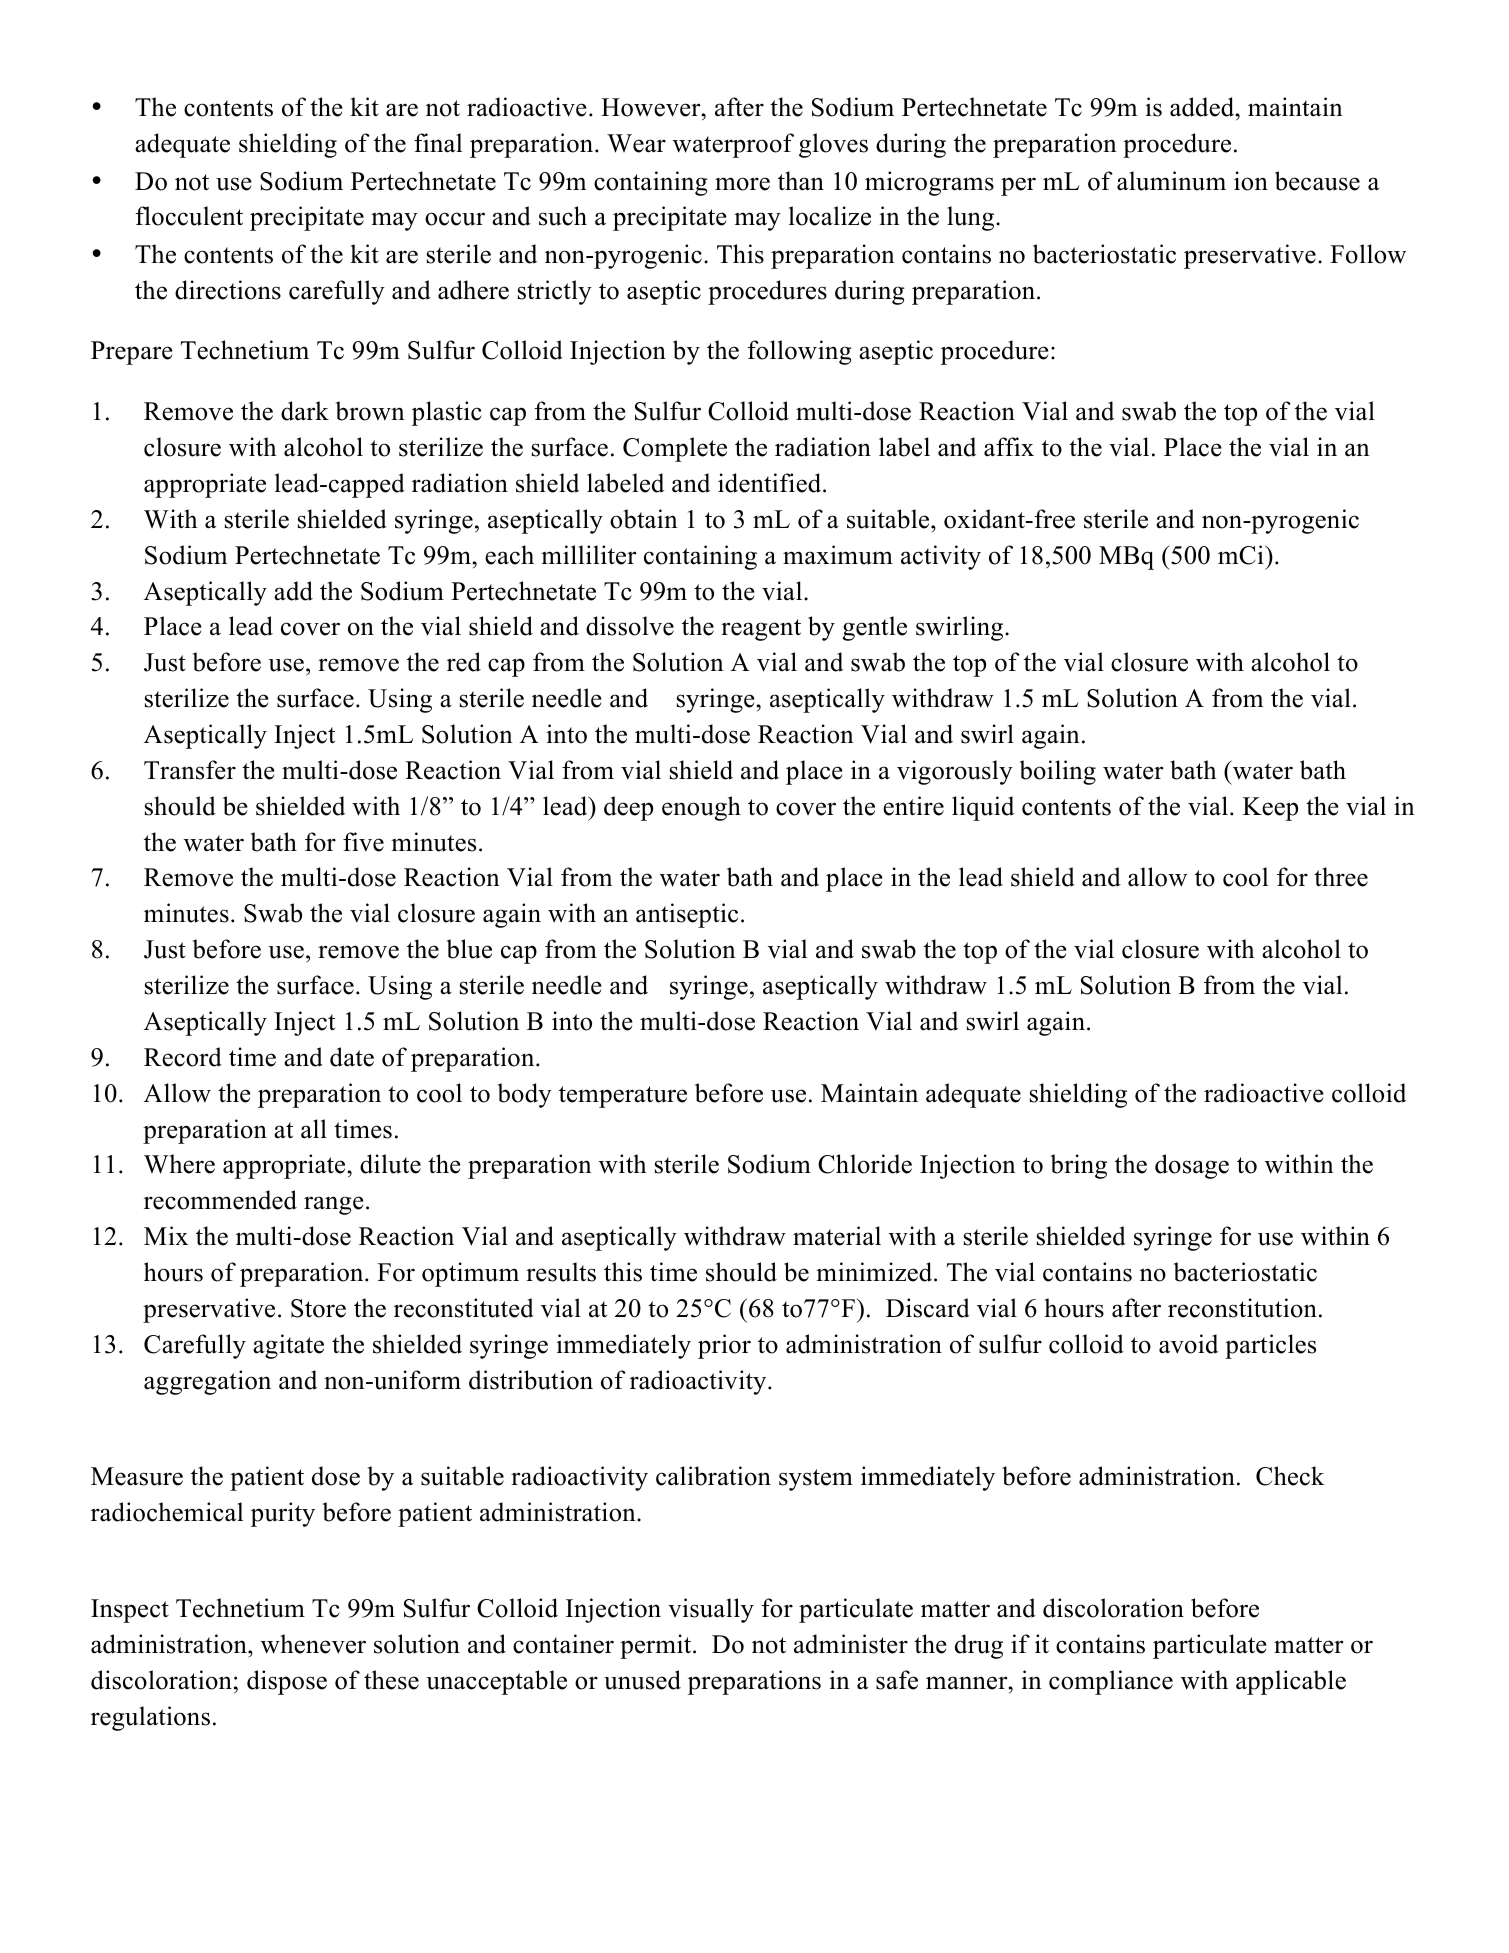  Describe the element at coordinates (742, 184) in the page. I see `more` at that location.
